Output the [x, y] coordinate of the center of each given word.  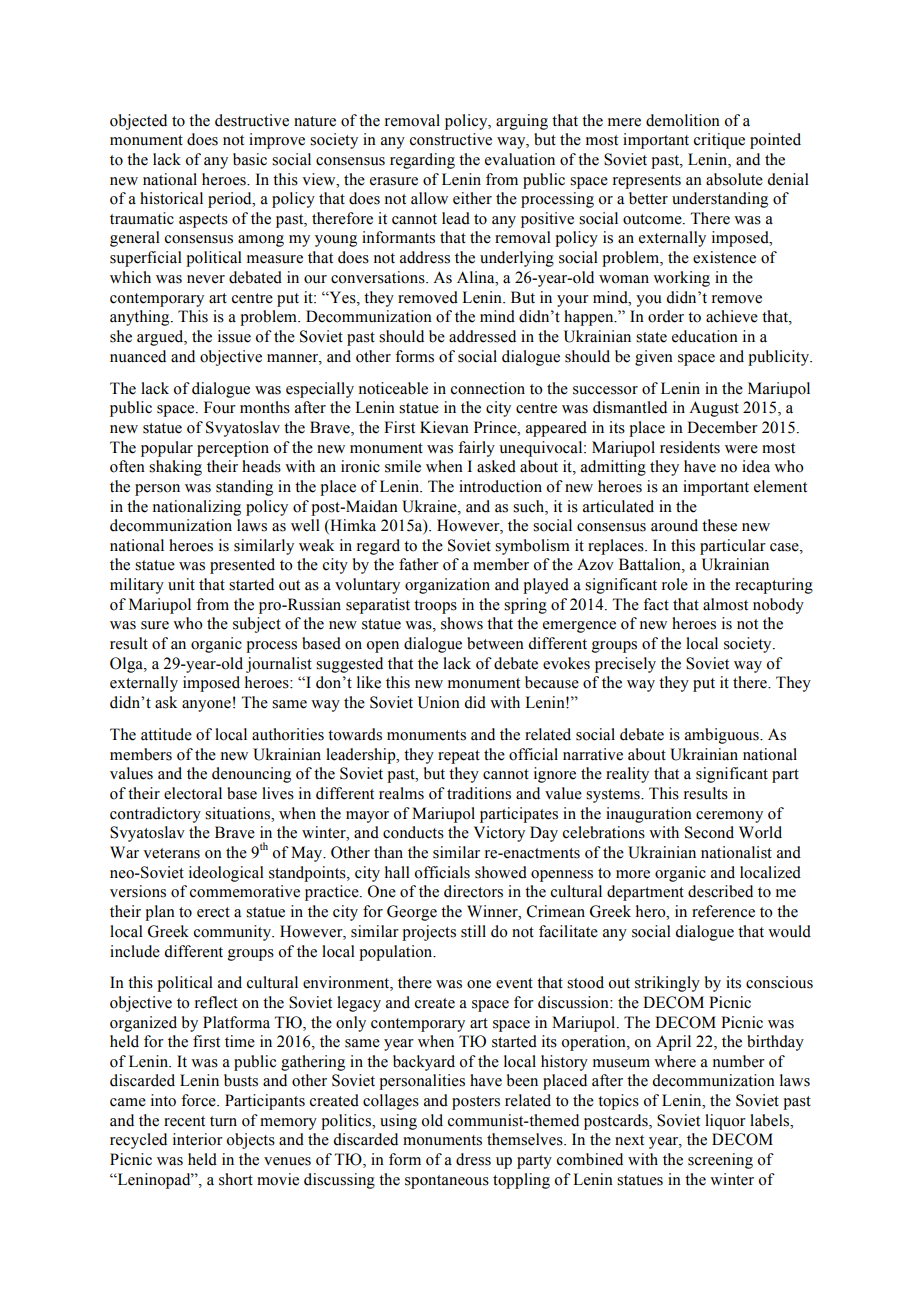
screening [720, 1161]
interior [198, 1139]
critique [719, 141]
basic [250, 159]
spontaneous [447, 1182]
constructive [451, 139]
